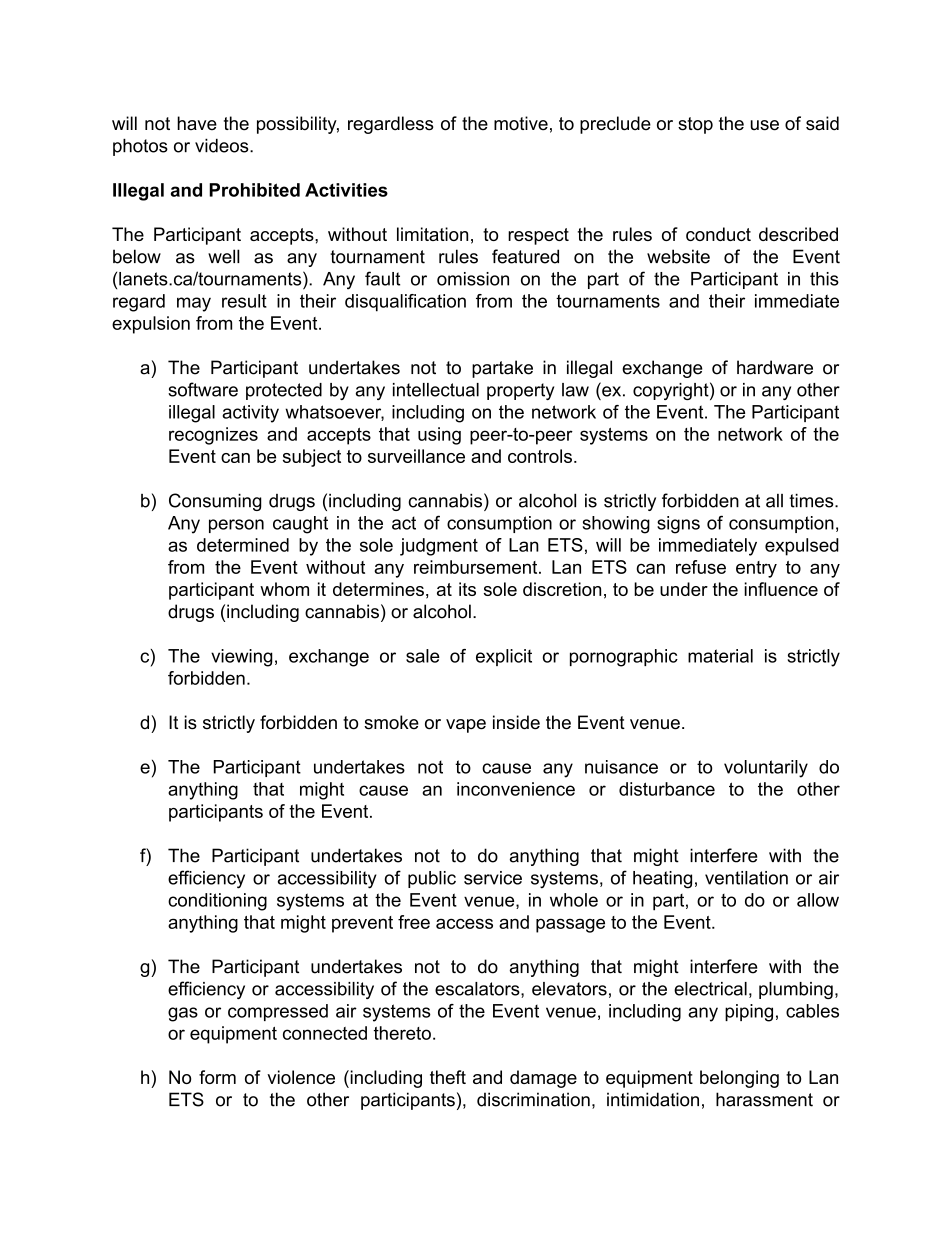  I want to click on theft, so click(448, 1077).
